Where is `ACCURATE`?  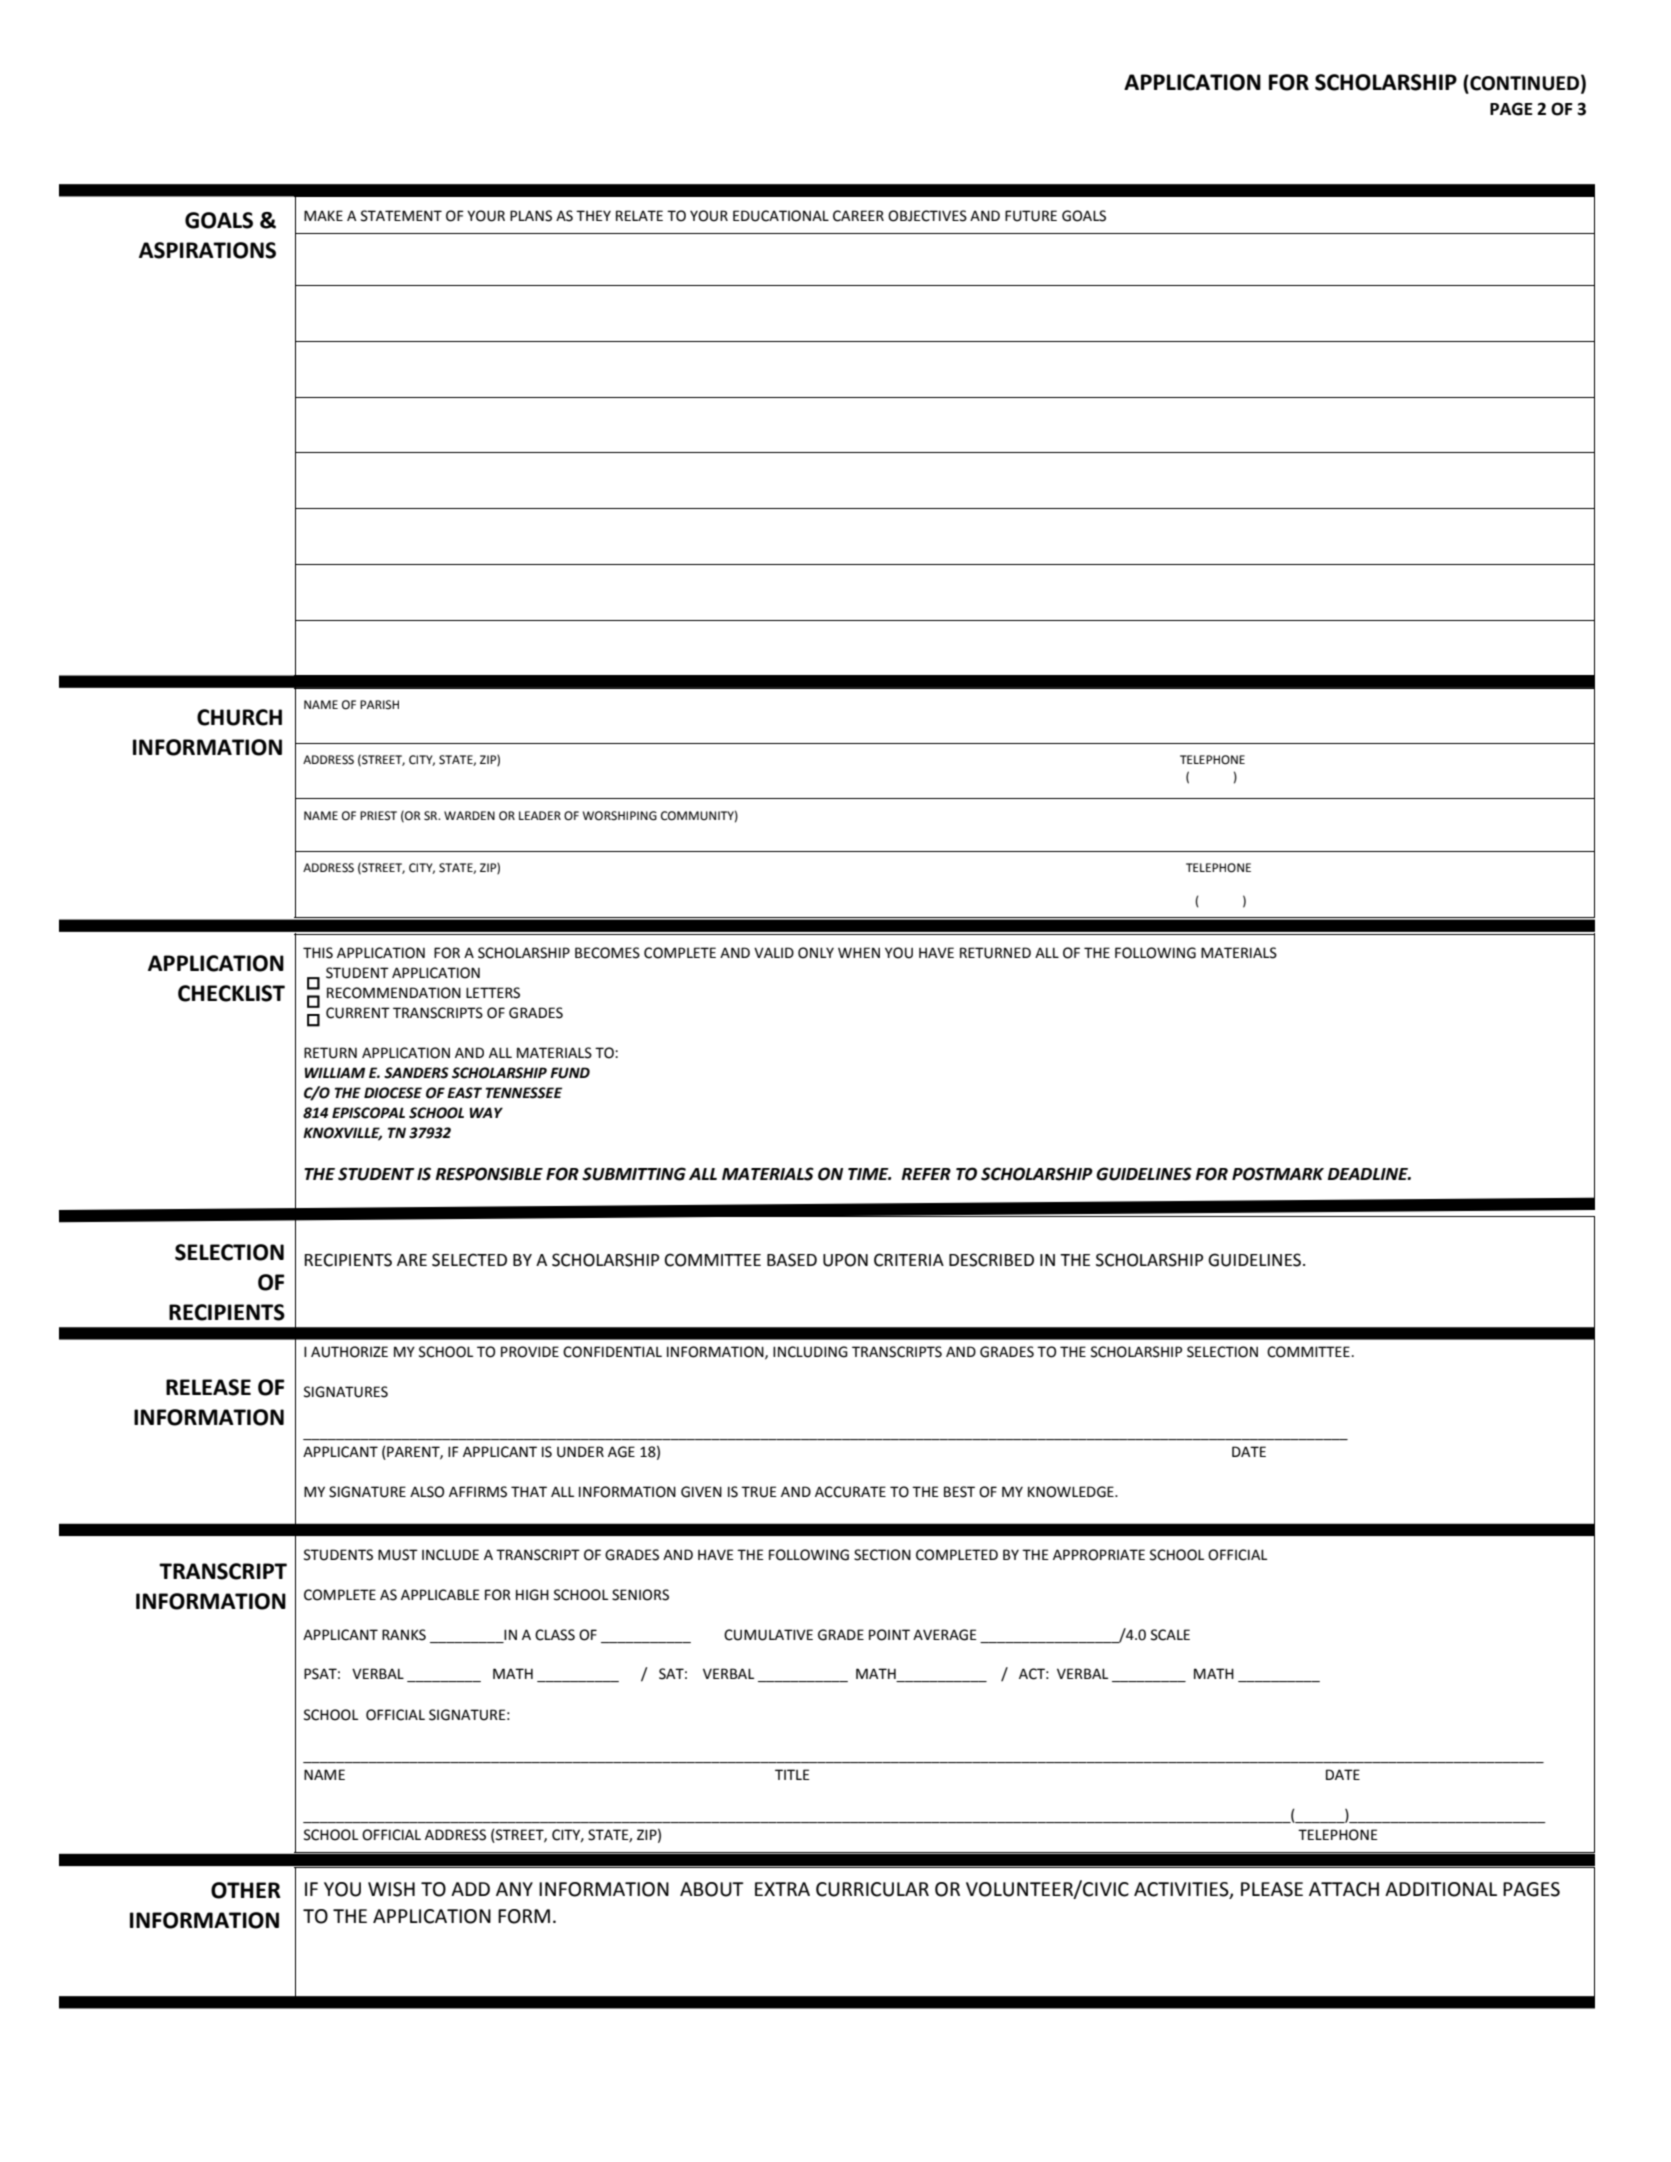
ACCURATE is located at coordinates (850, 1492).
